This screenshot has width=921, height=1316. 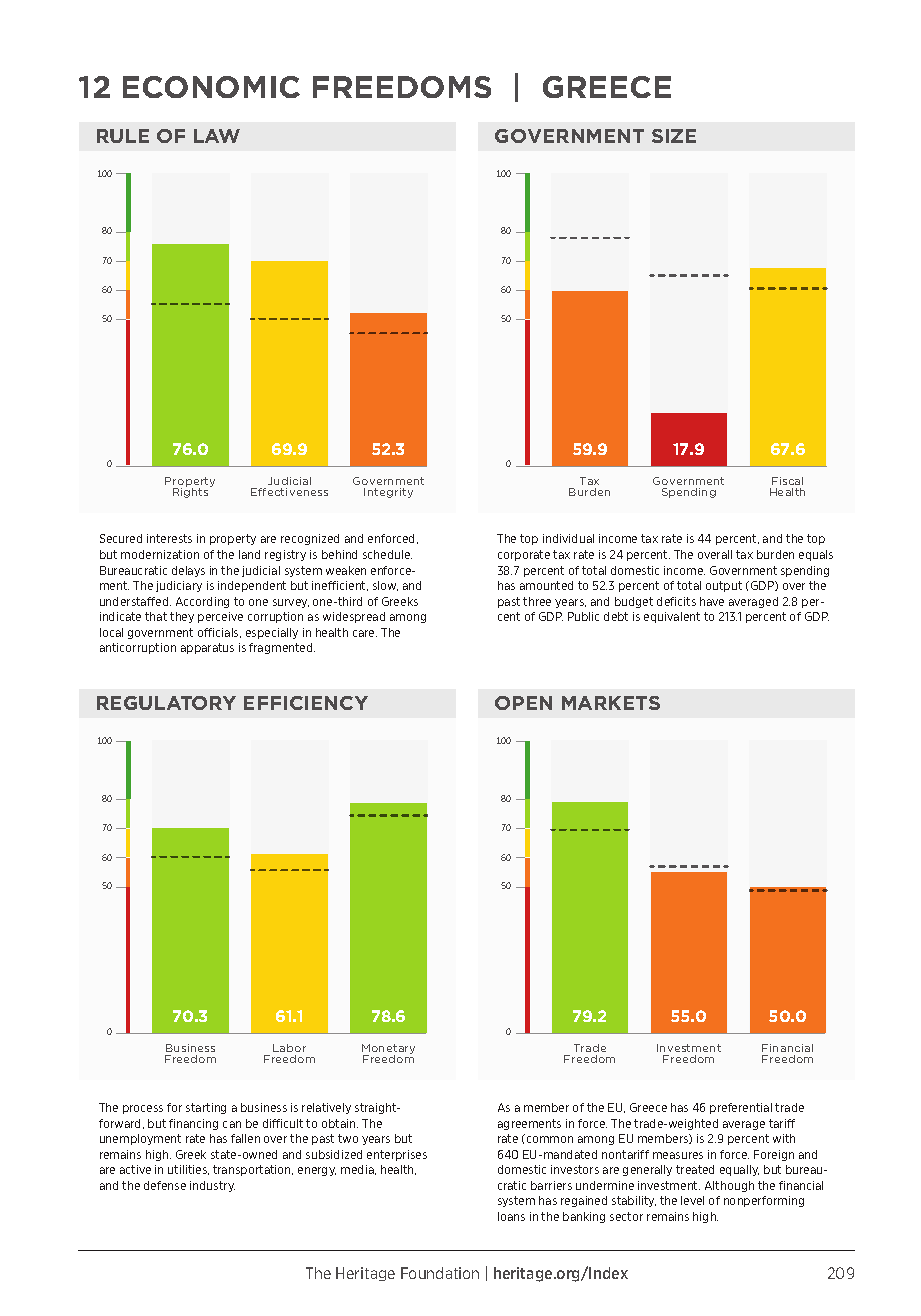 What do you see at coordinates (217, 136) in the screenshot?
I see `LAW` at bounding box center [217, 136].
